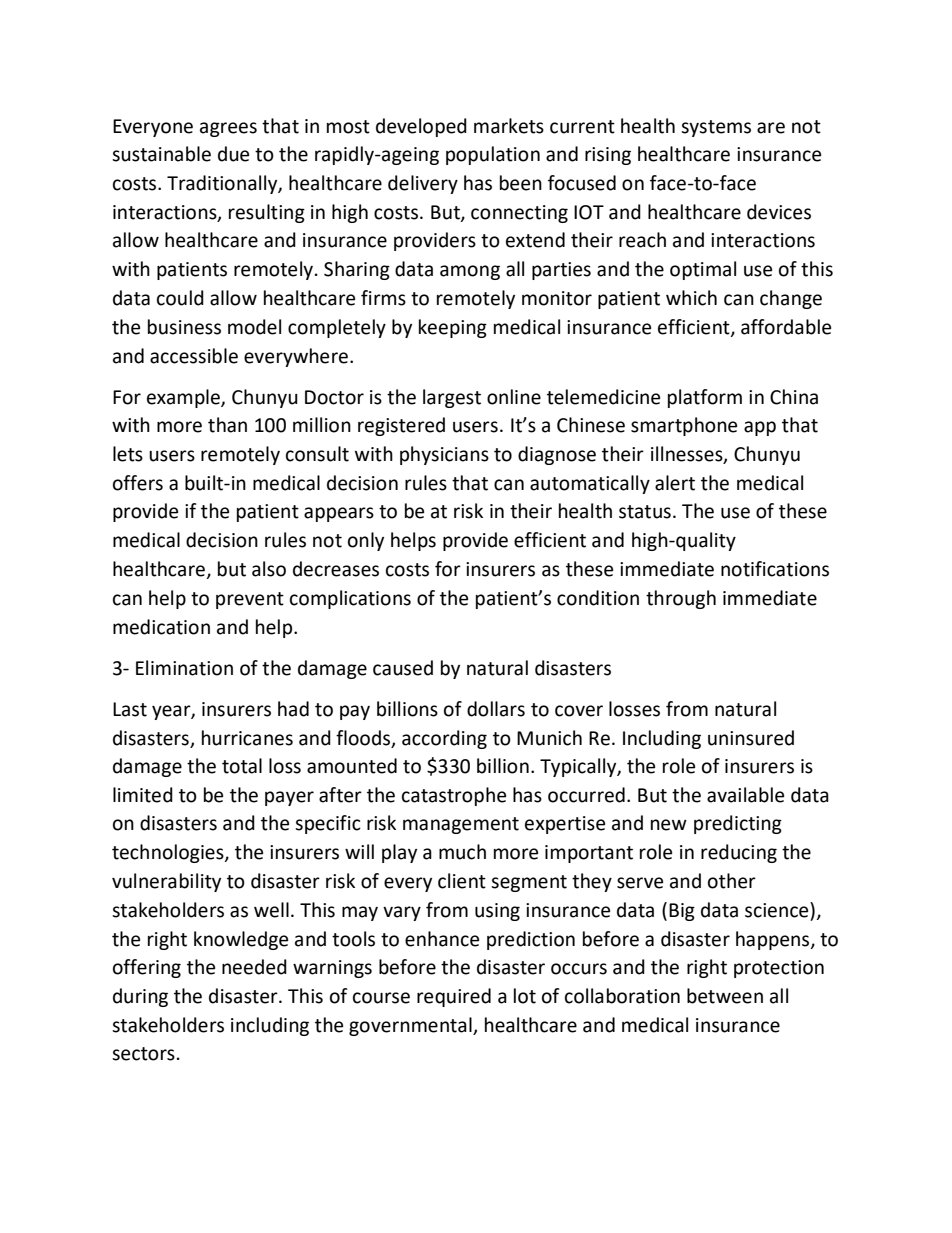 This screenshot has height=1233, width=952. Describe the element at coordinates (493, 155) in the screenshot. I see `population` at that location.
